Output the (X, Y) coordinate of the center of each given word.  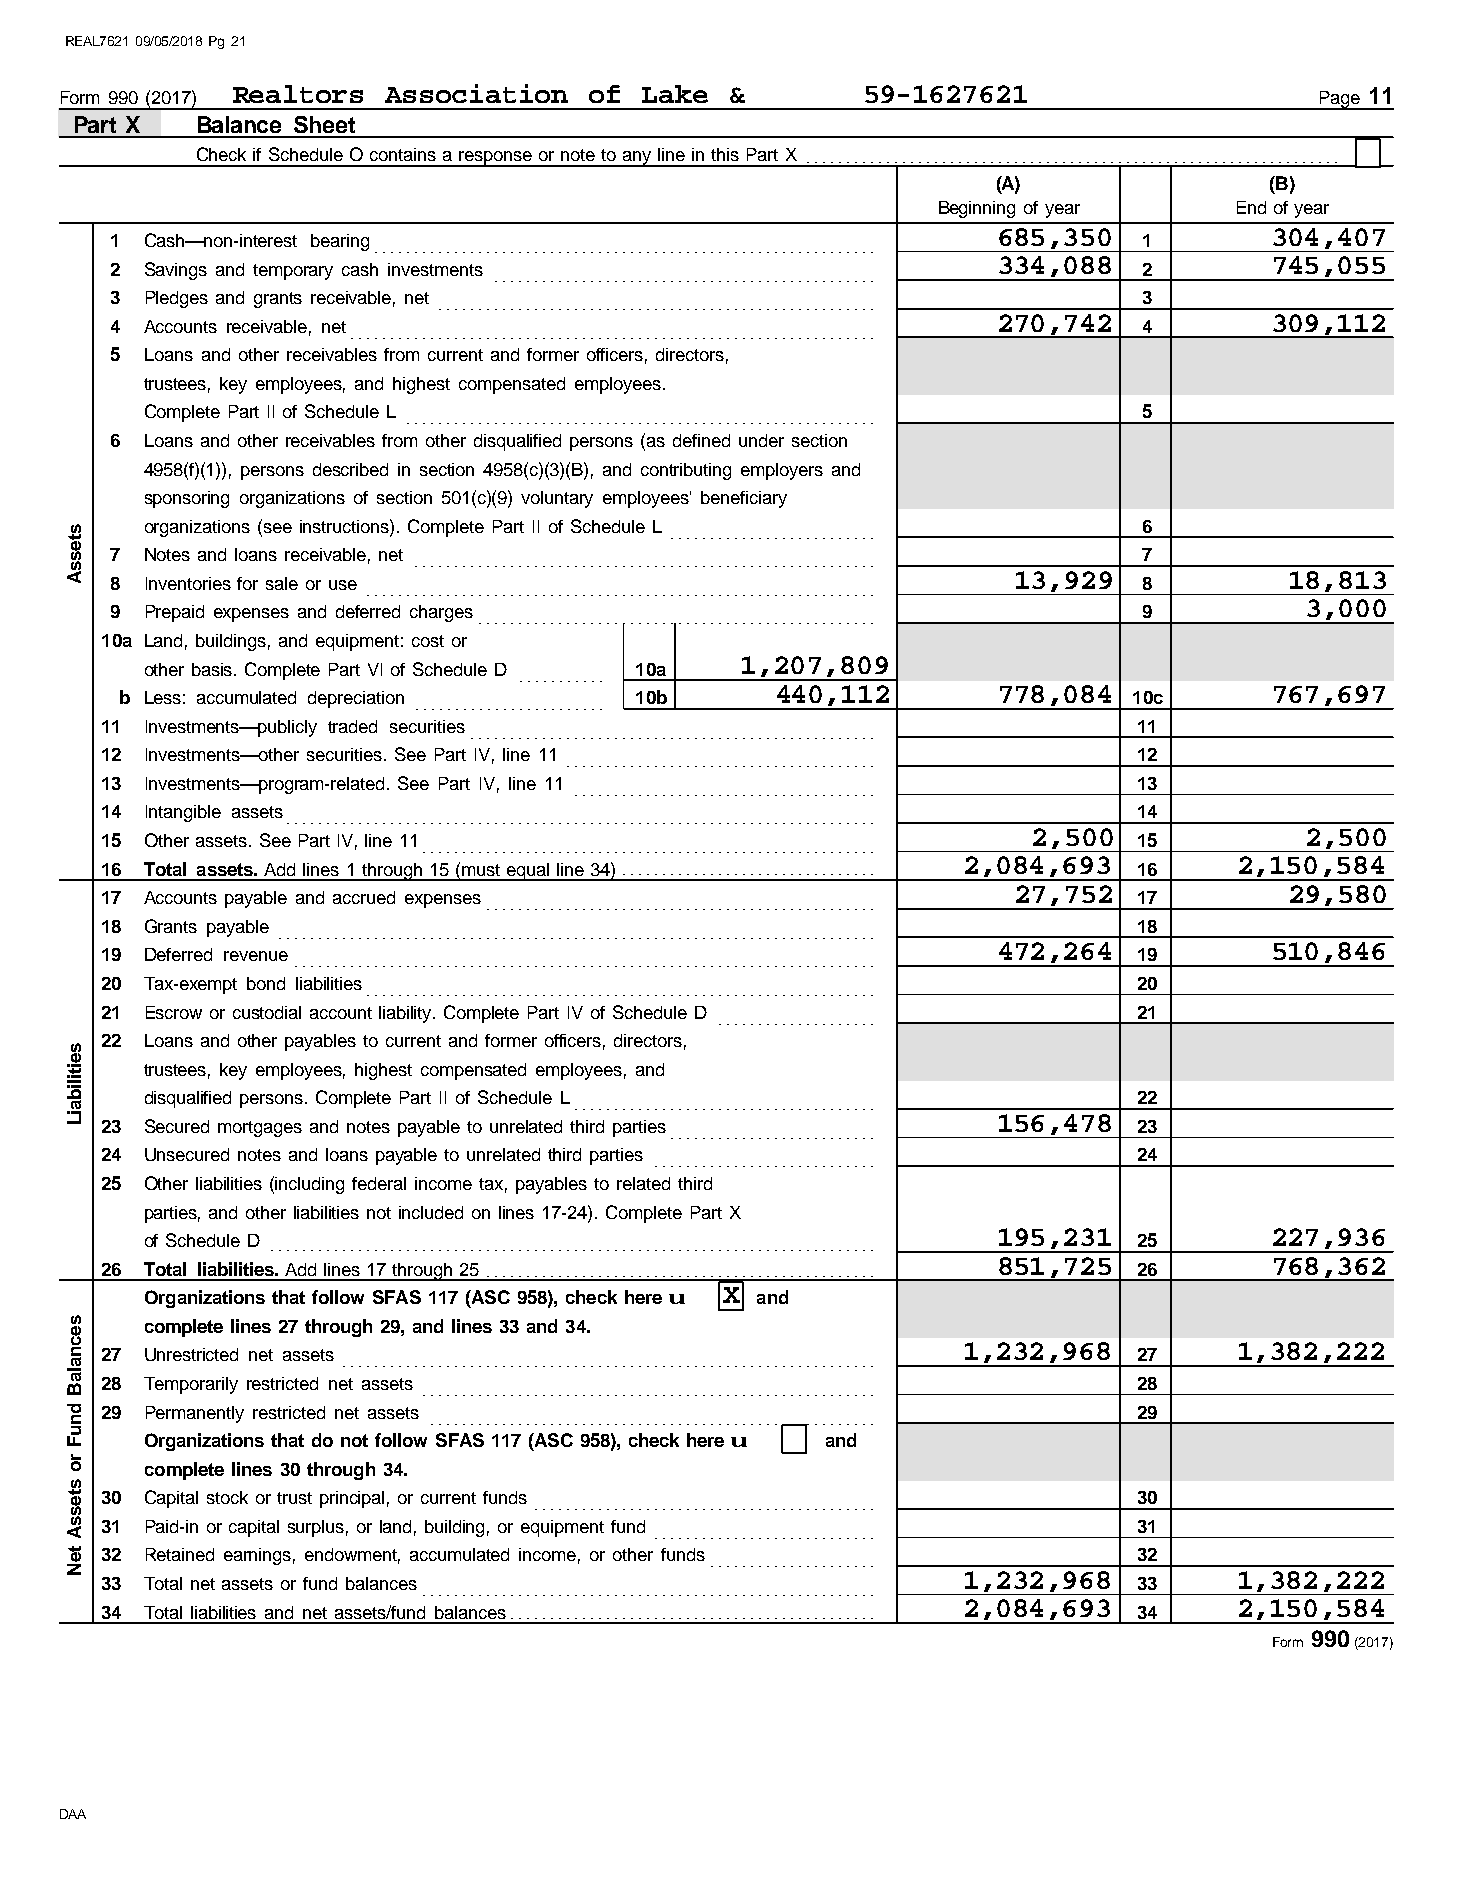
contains (403, 154)
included (431, 1212)
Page (1339, 100)
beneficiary (744, 499)
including (309, 1185)
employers (782, 471)
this (725, 154)
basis (213, 669)
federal (379, 1183)
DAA (73, 1814)
